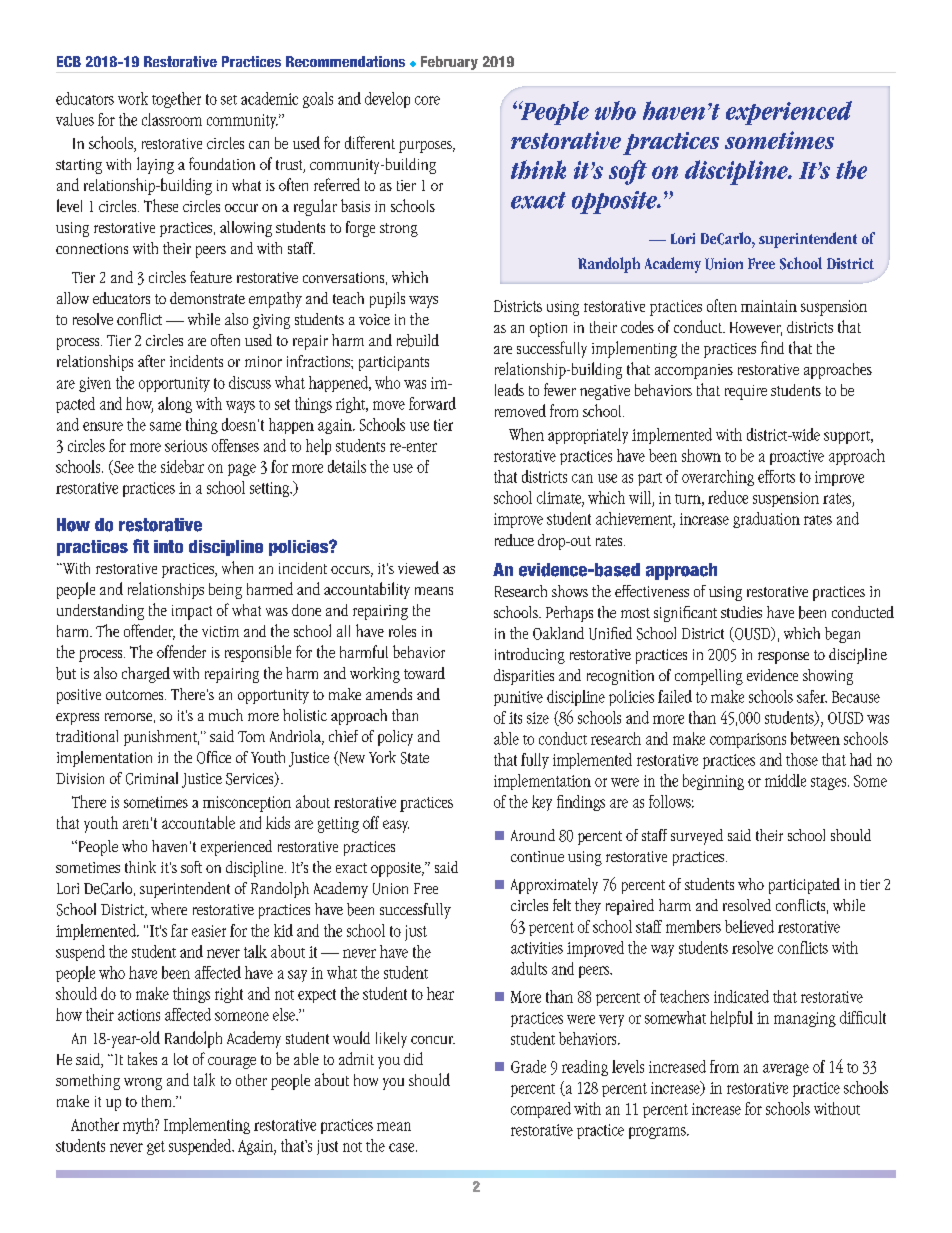 The height and width of the screenshot is (1233, 952). Describe the element at coordinates (537, 856) in the screenshot. I see `continue` at that location.
